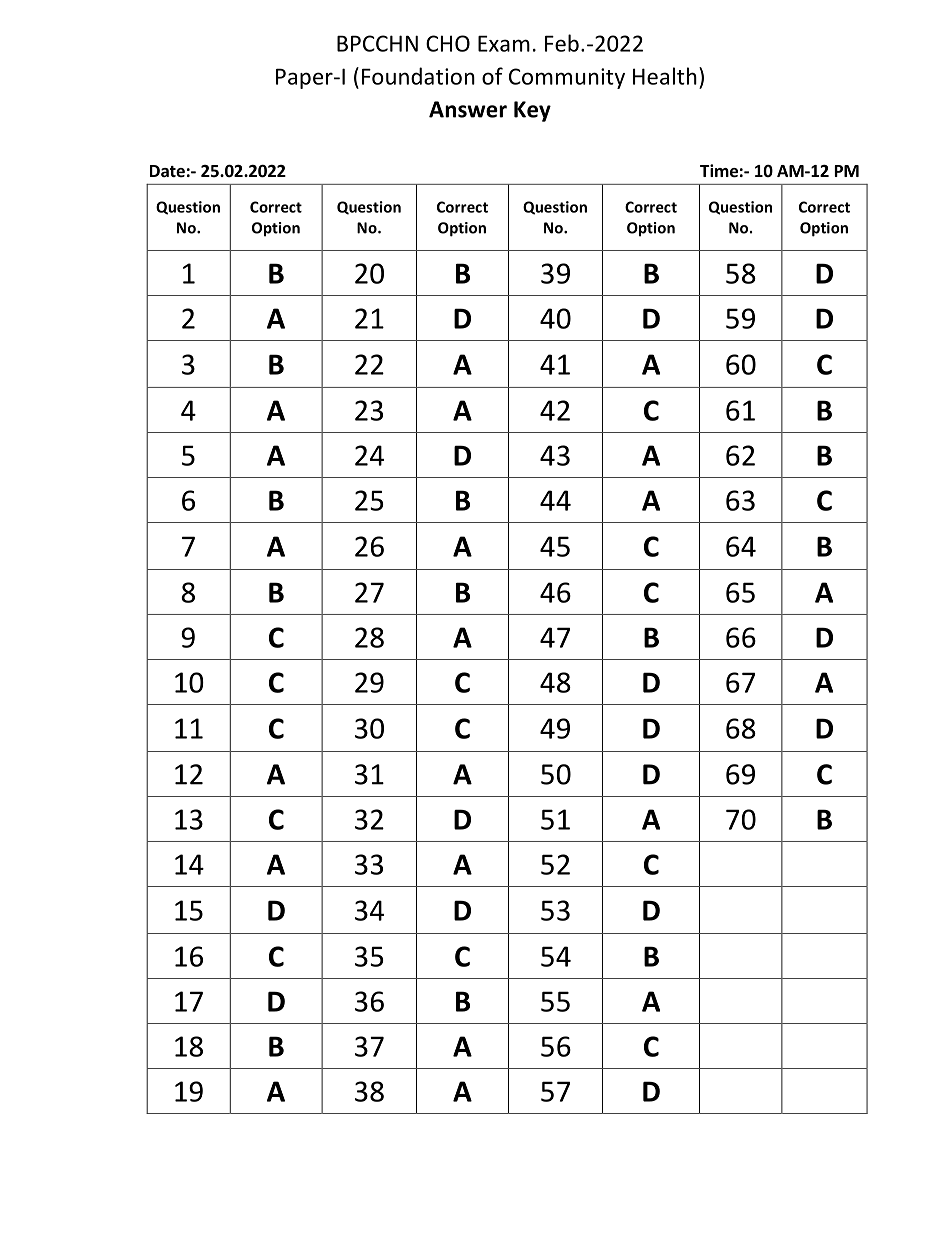  What do you see at coordinates (532, 111) in the screenshot?
I see `Key` at bounding box center [532, 111].
